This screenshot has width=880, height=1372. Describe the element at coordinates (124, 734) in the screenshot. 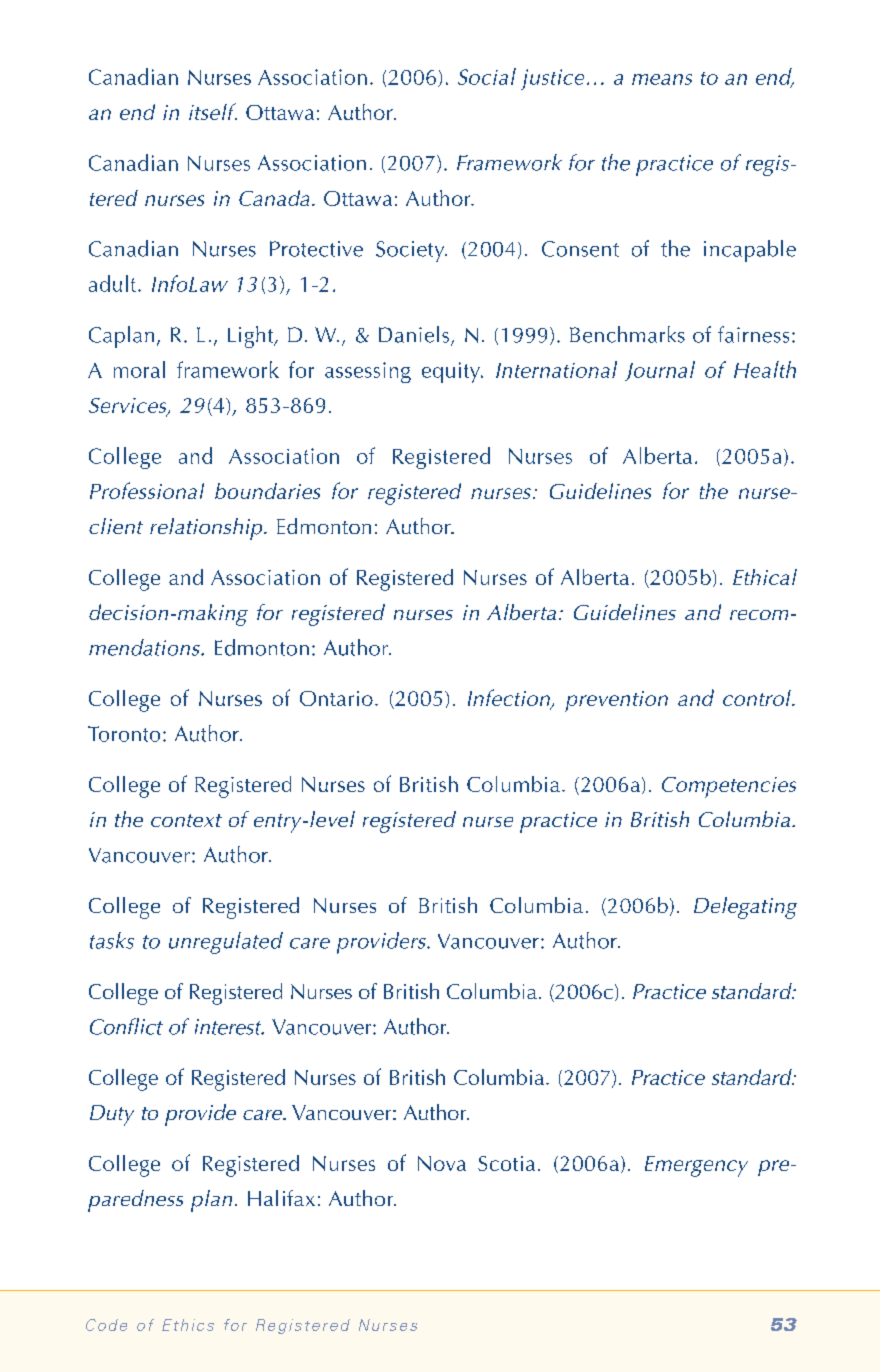

I see `Toronto` at that location.
